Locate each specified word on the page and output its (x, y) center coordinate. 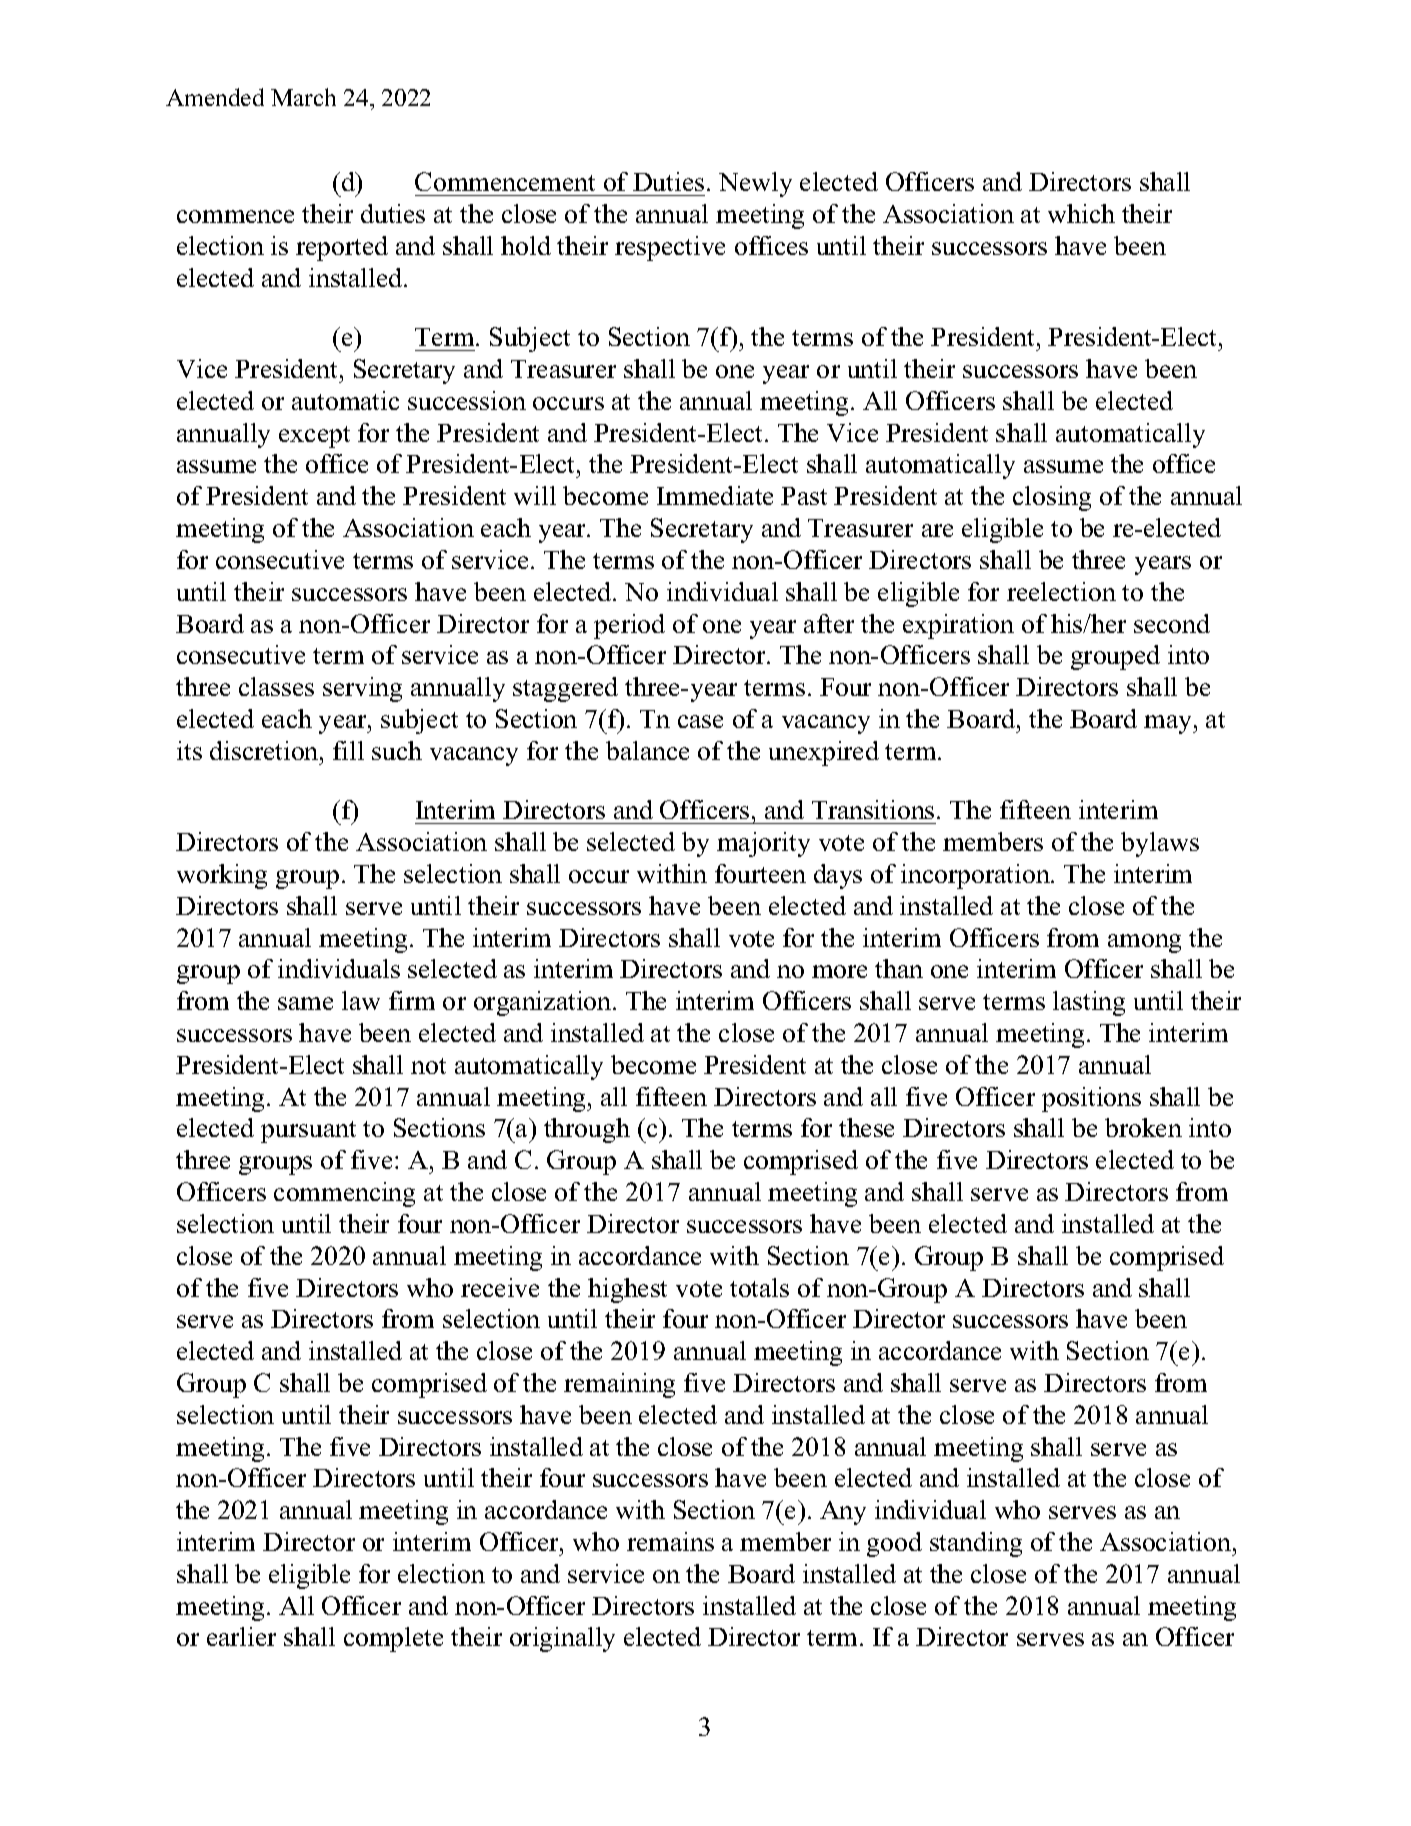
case (700, 721)
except (314, 437)
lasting (1089, 1003)
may (1169, 724)
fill (348, 750)
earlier (241, 1636)
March (303, 97)
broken (1143, 1127)
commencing (344, 1194)
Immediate (715, 495)
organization (544, 1003)
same (305, 1003)
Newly (755, 184)
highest (627, 1290)
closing (1052, 498)
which (1081, 213)
